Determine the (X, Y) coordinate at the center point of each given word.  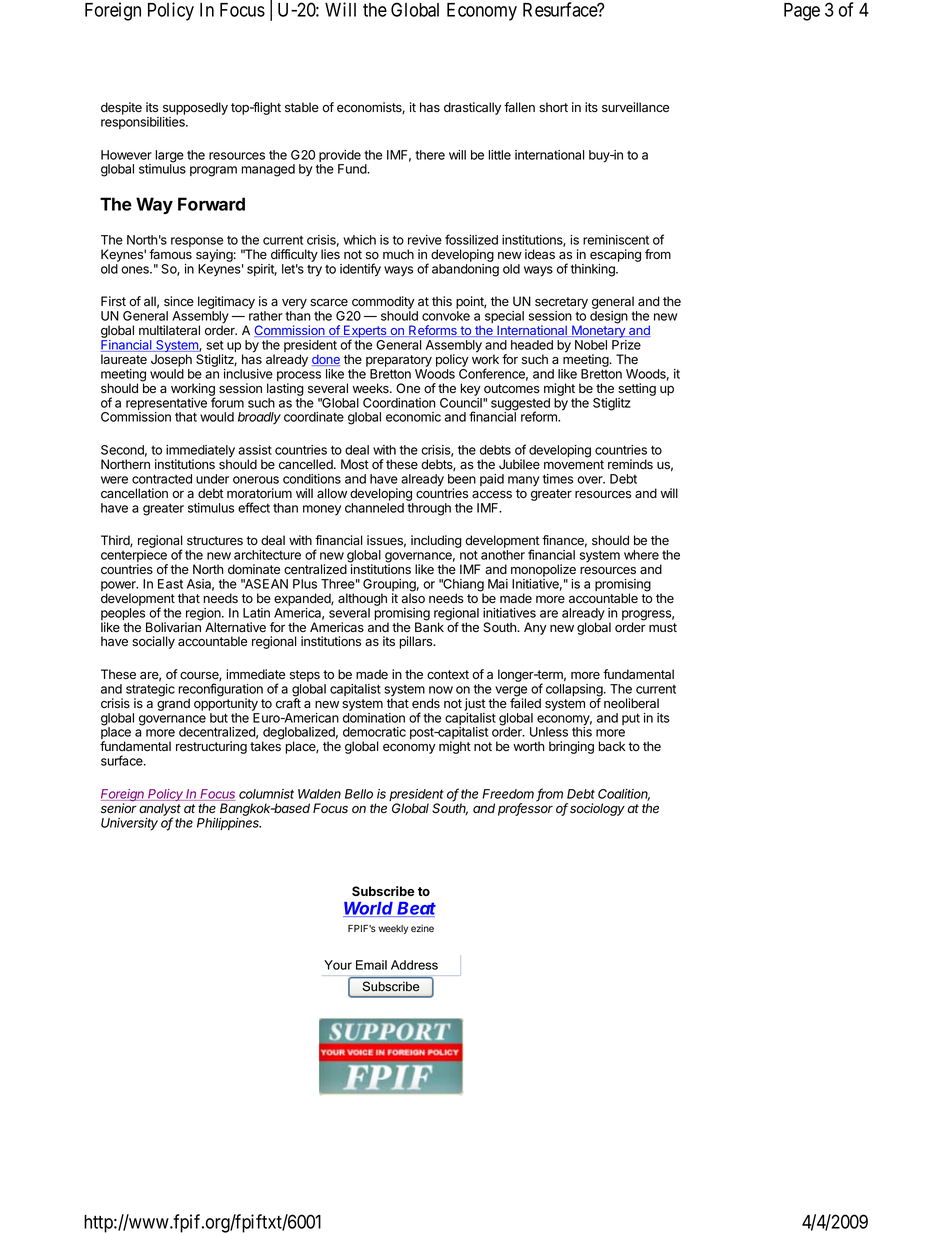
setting (637, 389)
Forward (211, 204)
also (413, 597)
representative (166, 405)
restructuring (211, 747)
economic (413, 417)
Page (802, 12)
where (641, 555)
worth (528, 746)
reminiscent (616, 240)
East (170, 584)
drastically (472, 108)
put (631, 719)
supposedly (195, 108)
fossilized (471, 239)
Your (338, 965)
